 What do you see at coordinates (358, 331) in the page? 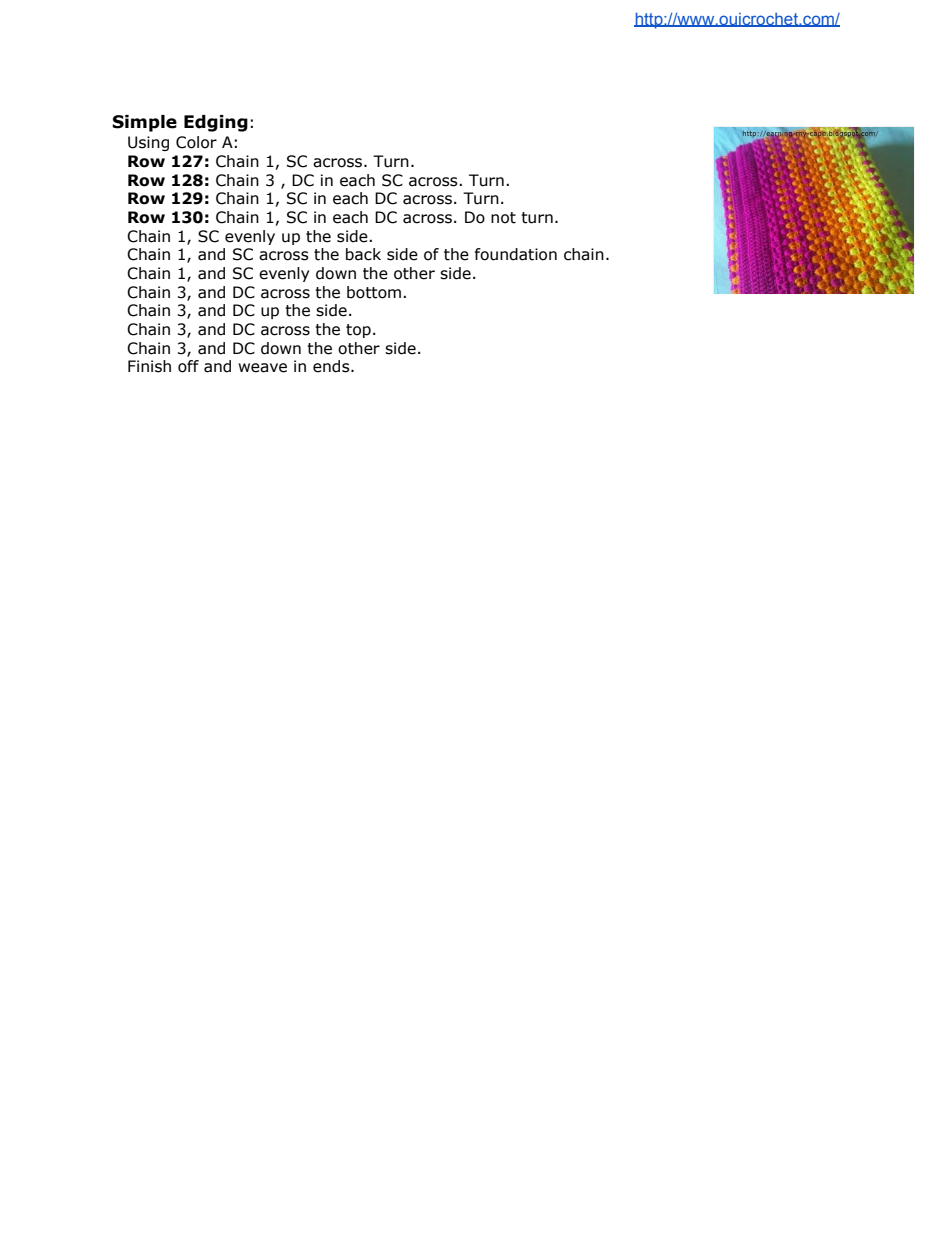
I see `top` at bounding box center [358, 331].
